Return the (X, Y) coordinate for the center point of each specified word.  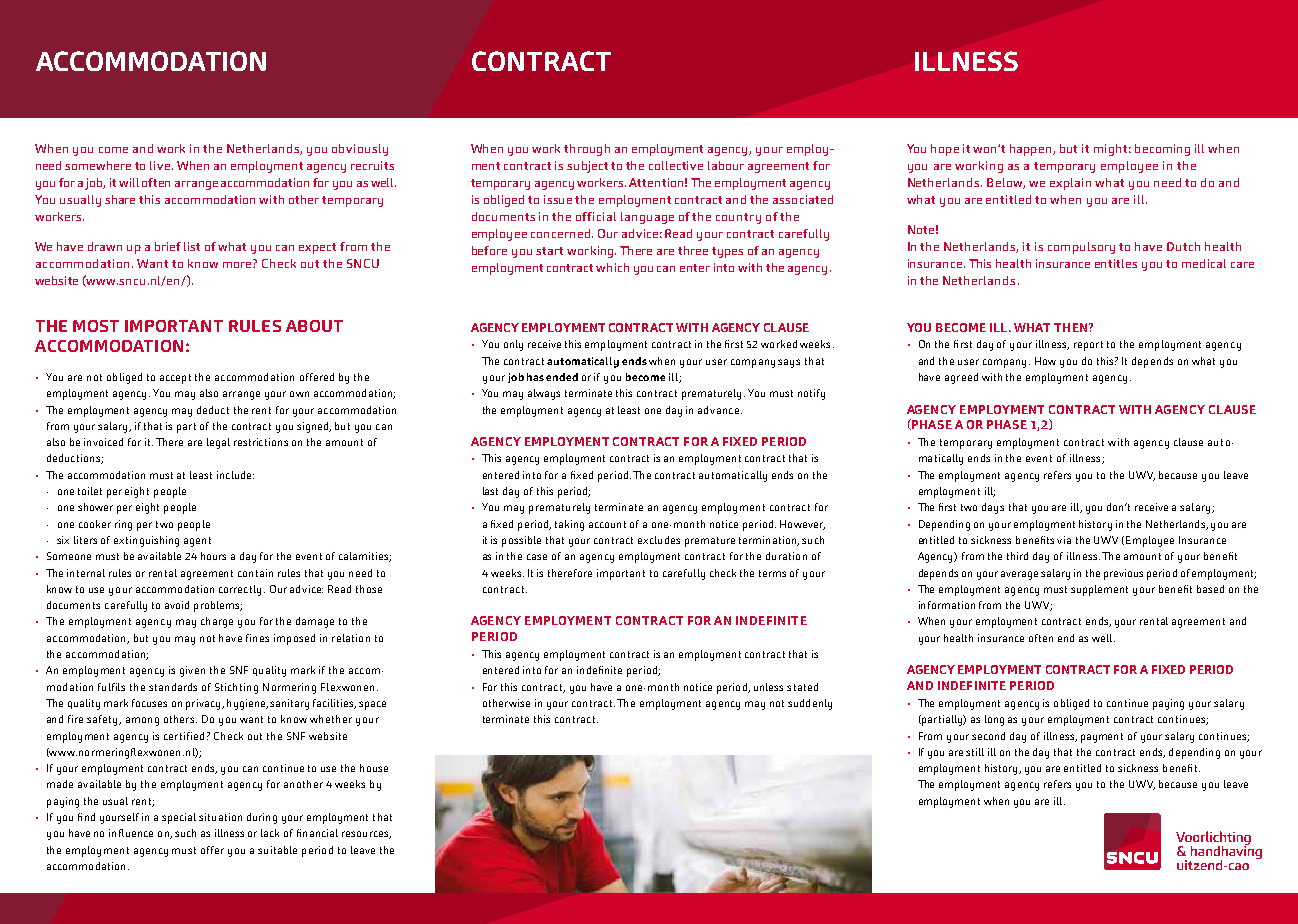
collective (676, 165)
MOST (96, 326)
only (513, 345)
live (161, 165)
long (994, 720)
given (192, 671)
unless (768, 687)
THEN (1072, 327)
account (607, 524)
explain (1070, 184)
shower (95, 507)
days (993, 508)
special (179, 818)
